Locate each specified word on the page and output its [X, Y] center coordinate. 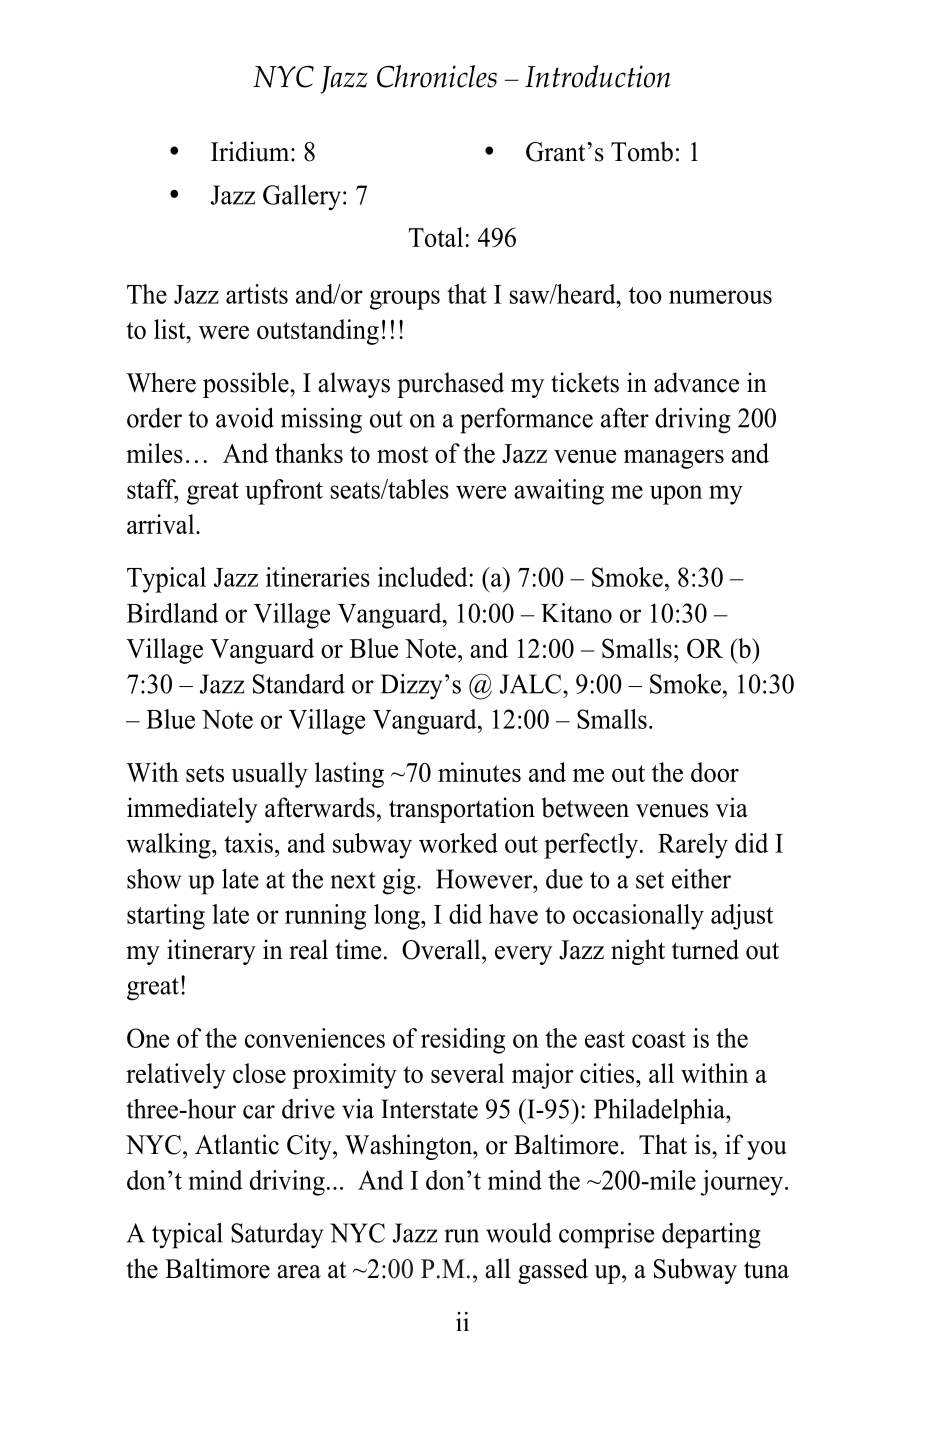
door [715, 772]
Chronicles [437, 76]
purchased [450, 385]
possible [247, 385]
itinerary [211, 952]
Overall [442, 949]
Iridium [251, 151]
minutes [479, 772]
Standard [299, 684]
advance [696, 382]
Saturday [277, 1236]
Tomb [642, 151]
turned [705, 949]
